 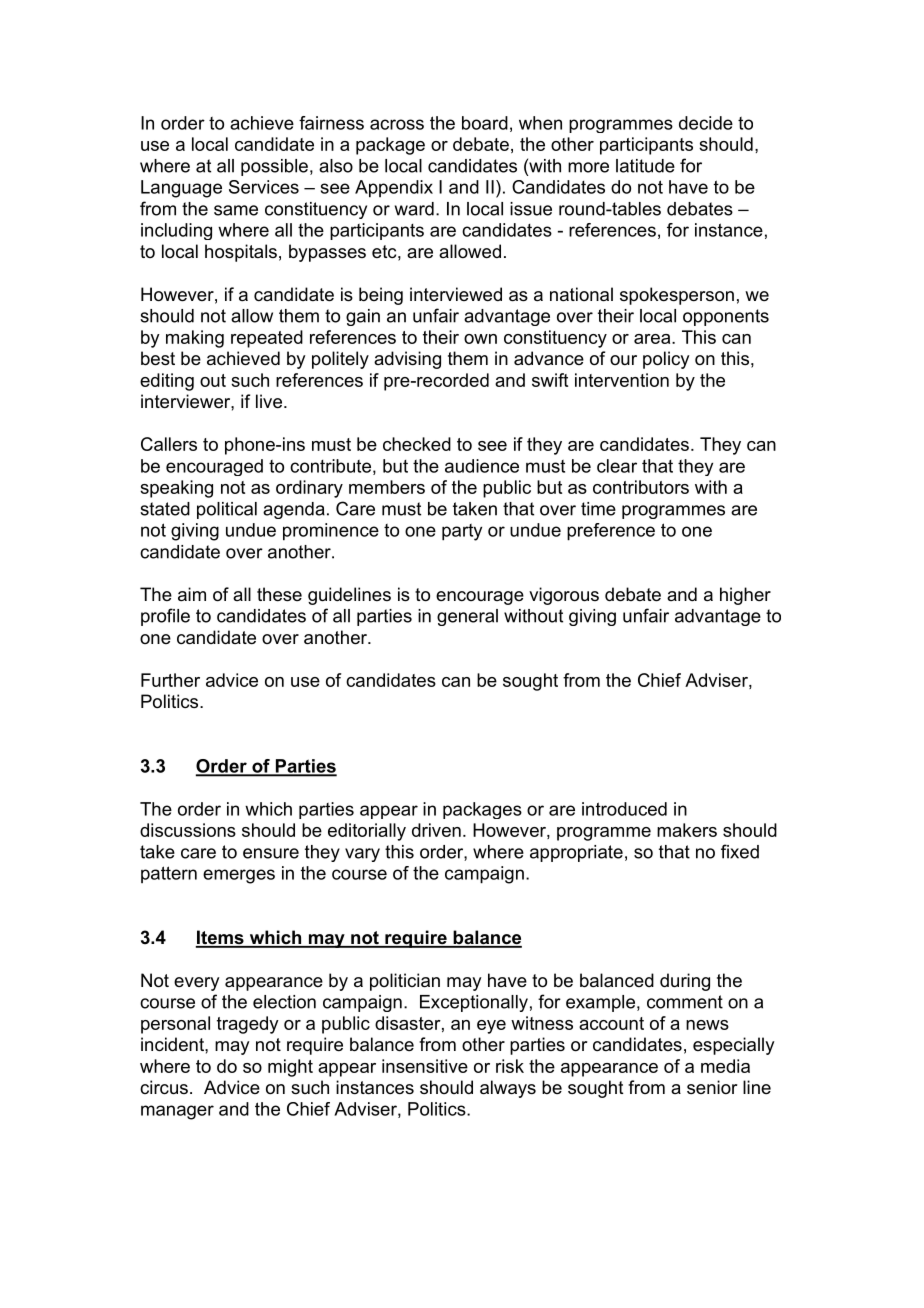 I want to click on general, so click(x=467, y=617).
